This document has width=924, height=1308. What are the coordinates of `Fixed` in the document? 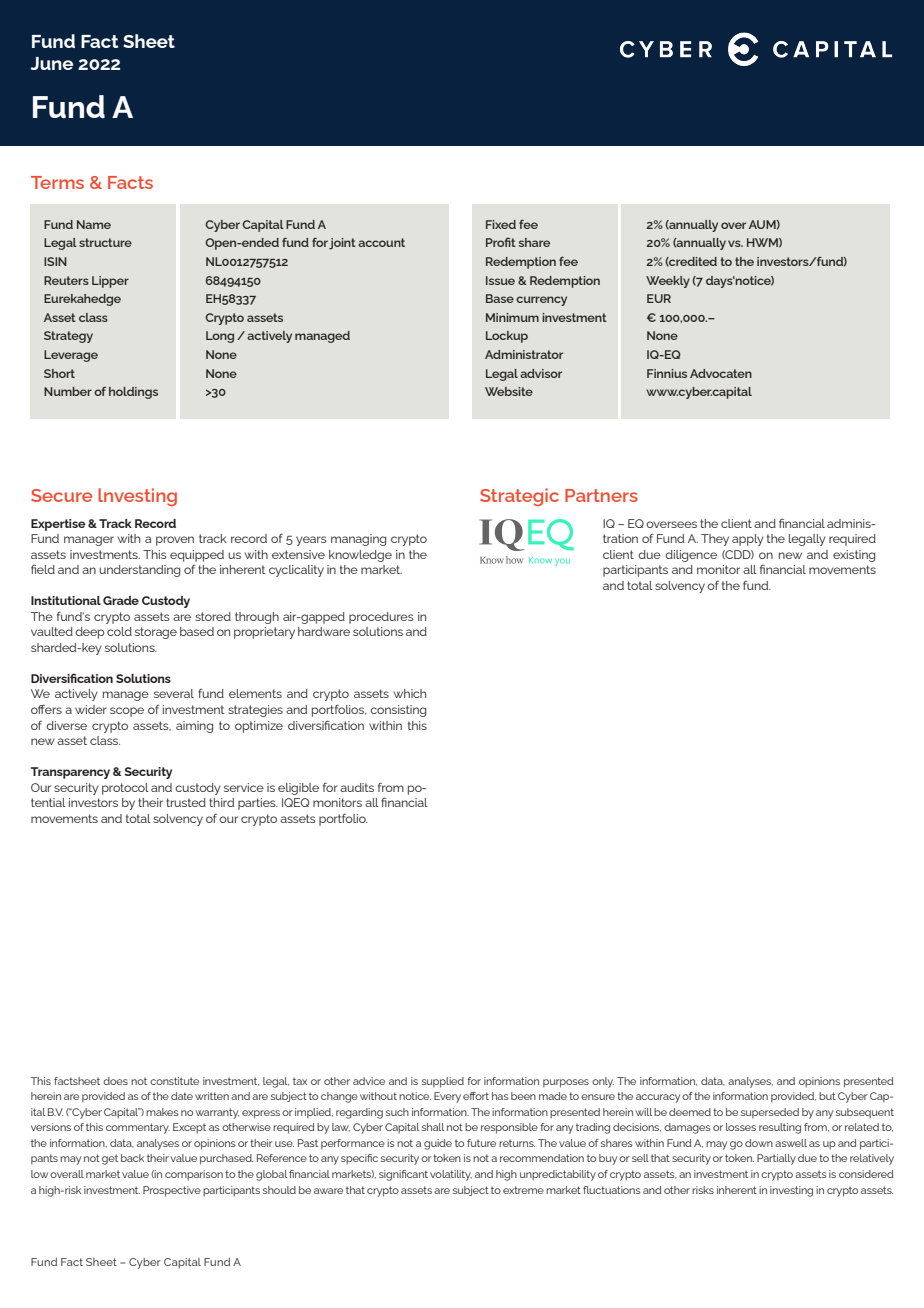 It's located at (501, 224).
